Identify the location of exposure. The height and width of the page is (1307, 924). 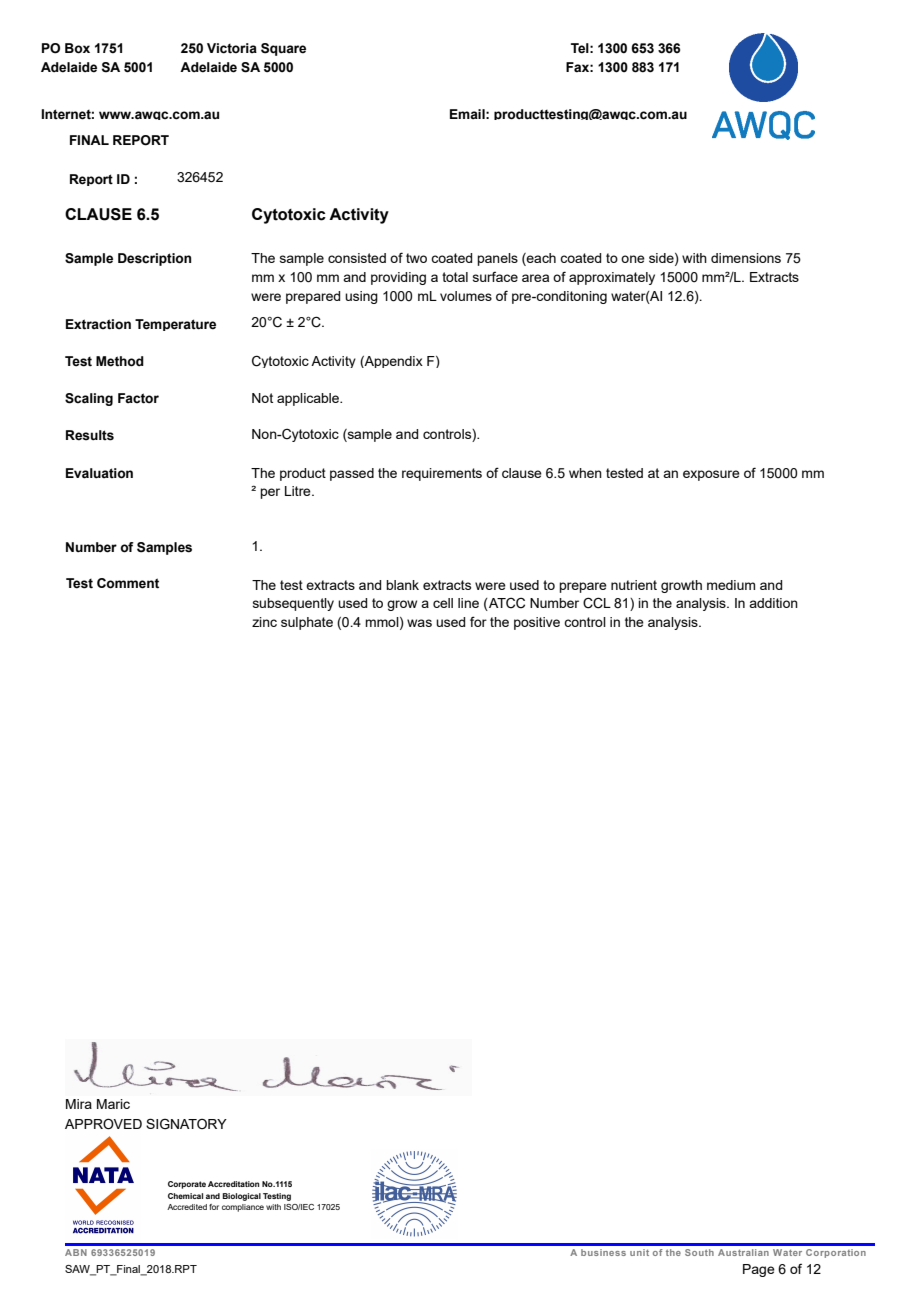
(711, 475).
